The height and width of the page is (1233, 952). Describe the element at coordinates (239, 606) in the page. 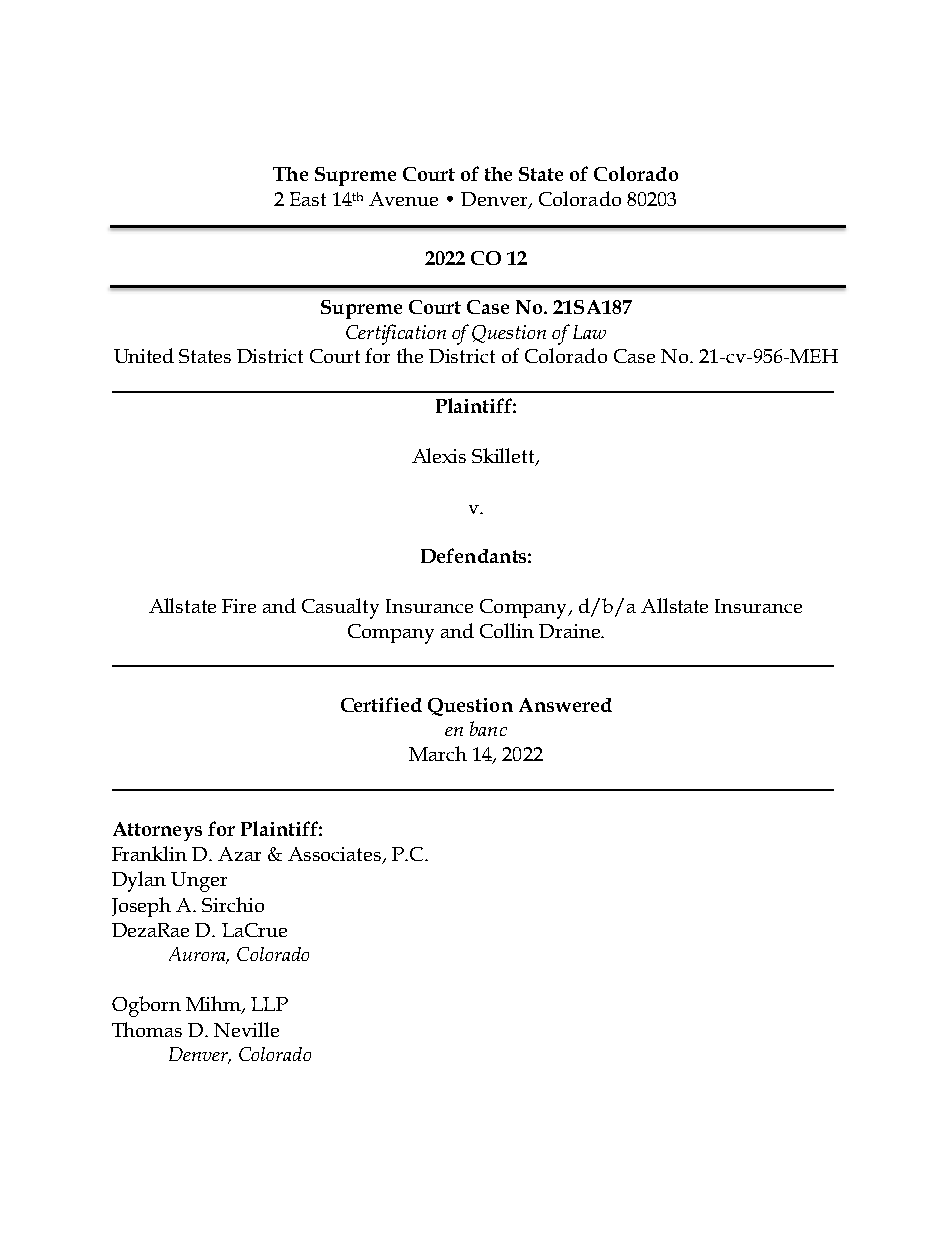

I see `Fire` at that location.
